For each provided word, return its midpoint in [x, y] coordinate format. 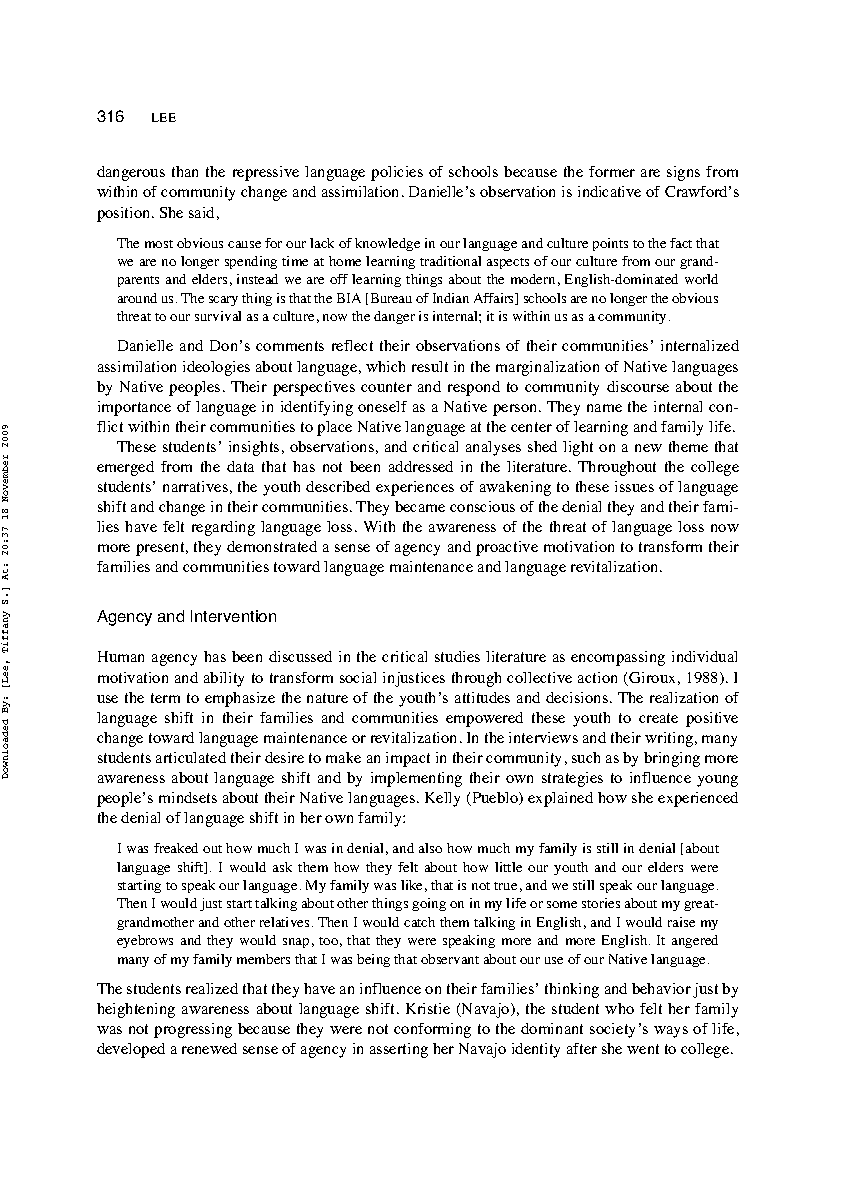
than [185, 171]
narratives [195, 486]
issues [634, 486]
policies [397, 173]
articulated [191, 757]
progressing [193, 1030]
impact [408, 759]
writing [670, 739]
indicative [609, 191]
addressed [421, 466]
